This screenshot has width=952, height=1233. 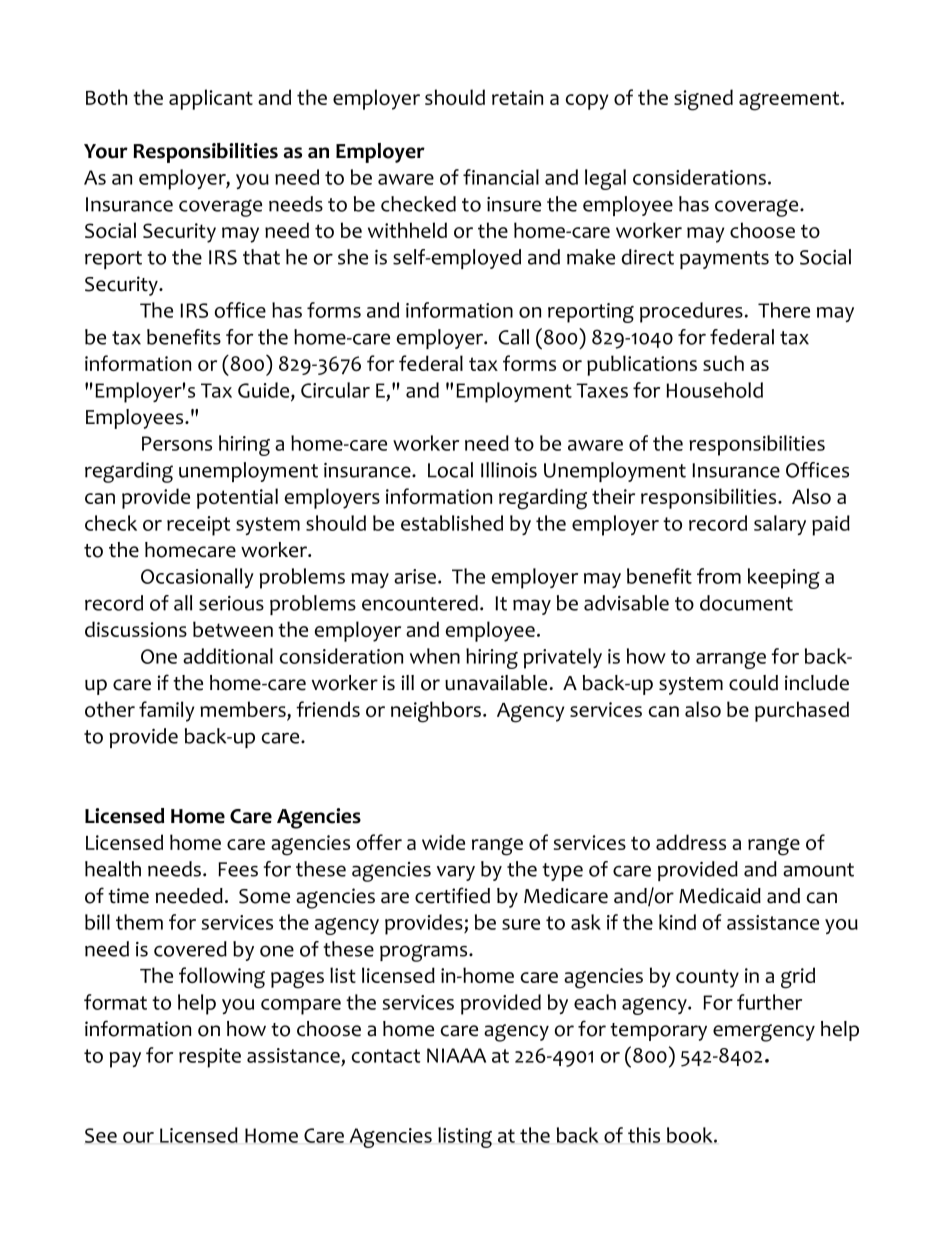 What do you see at coordinates (517, 97) in the screenshot?
I see `retain` at bounding box center [517, 97].
